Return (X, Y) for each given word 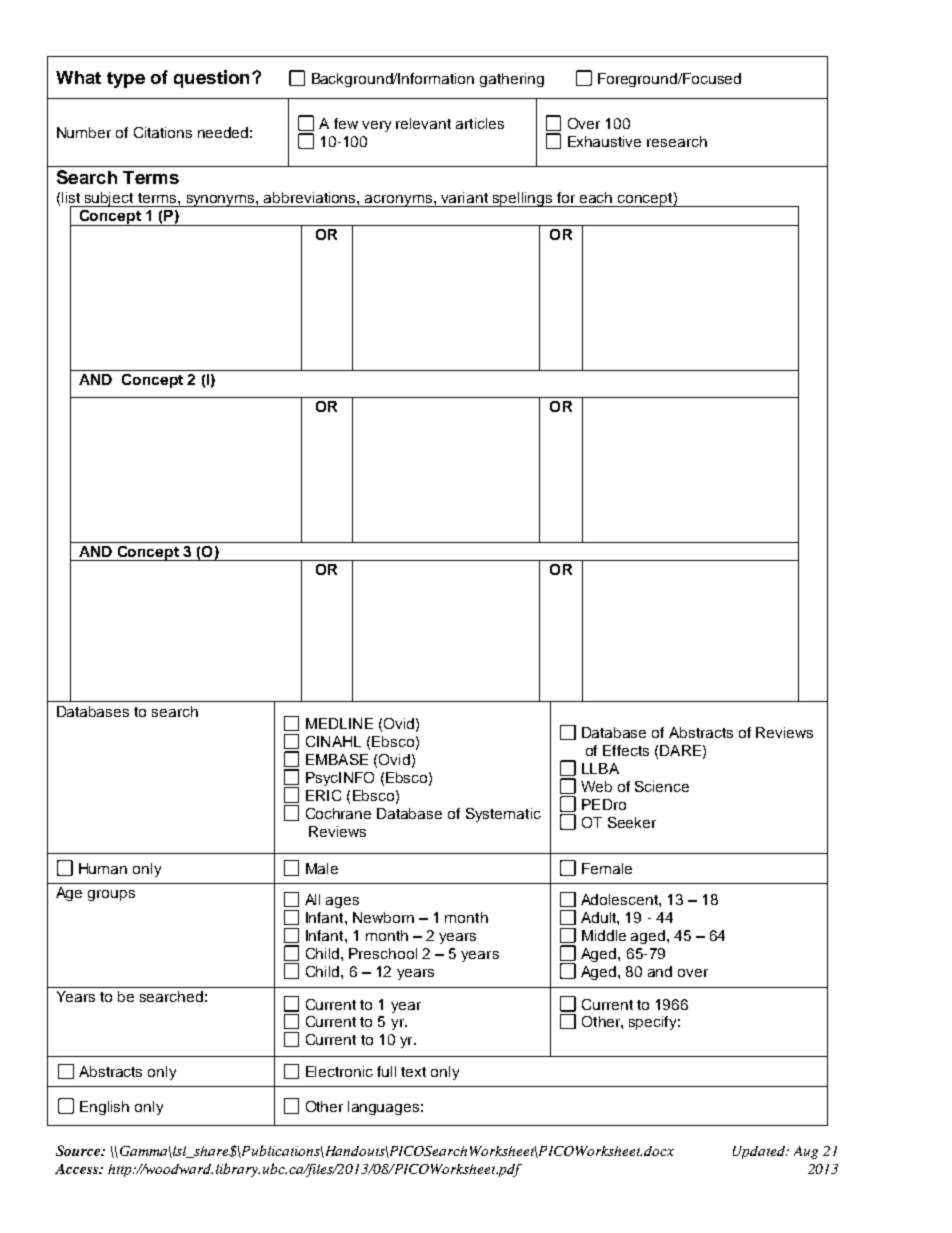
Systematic (503, 815)
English (104, 1108)
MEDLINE (339, 723)
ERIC (323, 795)
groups (111, 895)
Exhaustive (604, 141)
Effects (626, 750)
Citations (163, 132)
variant (464, 197)
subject (109, 199)
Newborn (383, 917)
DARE (680, 750)
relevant (423, 123)
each (596, 197)
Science (662, 786)
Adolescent (620, 899)
